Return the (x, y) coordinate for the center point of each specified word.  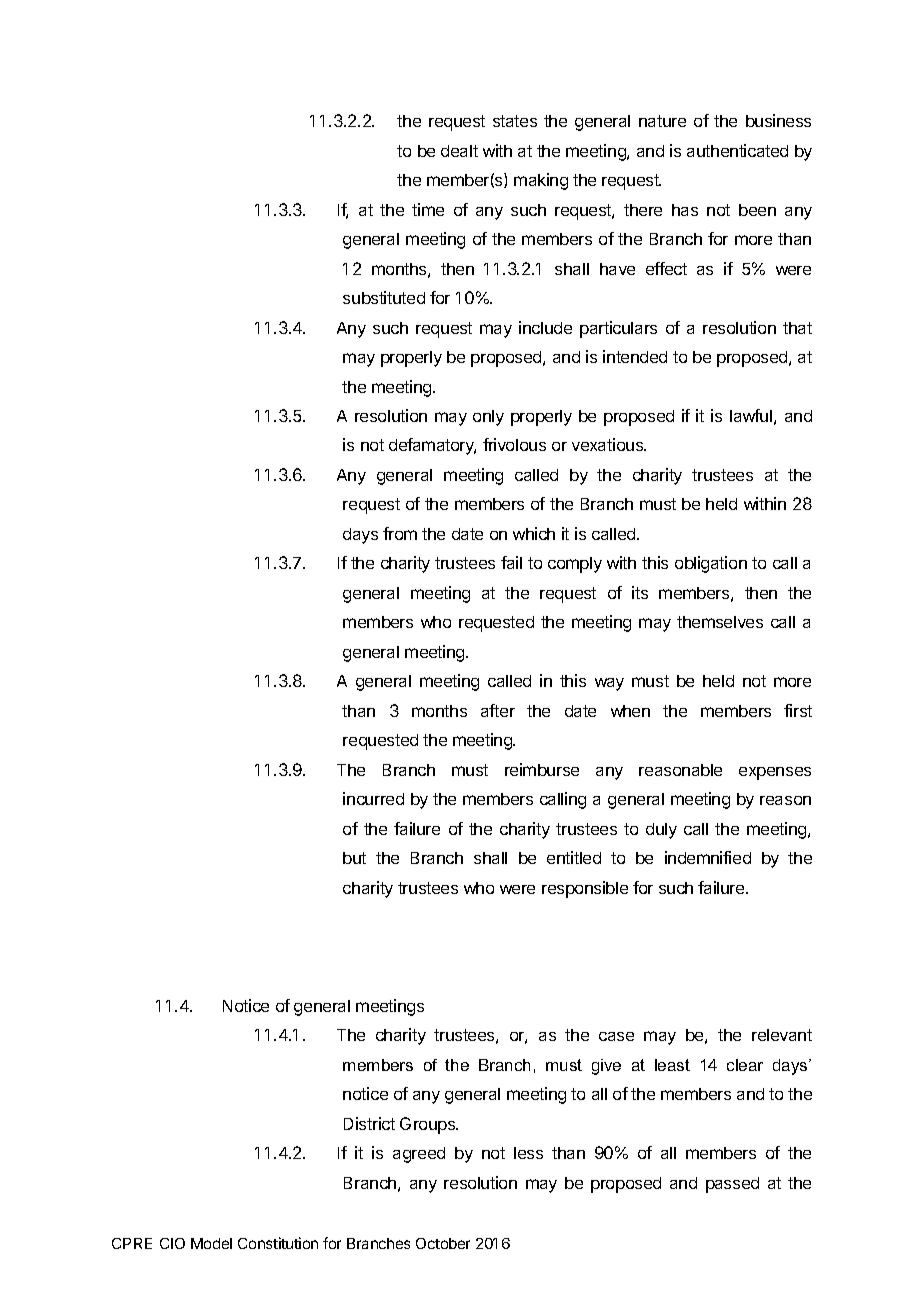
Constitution (278, 1243)
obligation (711, 564)
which (534, 533)
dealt (459, 151)
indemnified (708, 857)
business (778, 120)
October (443, 1243)
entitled (574, 857)
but (354, 858)
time (428, 209)
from (400, 533)
